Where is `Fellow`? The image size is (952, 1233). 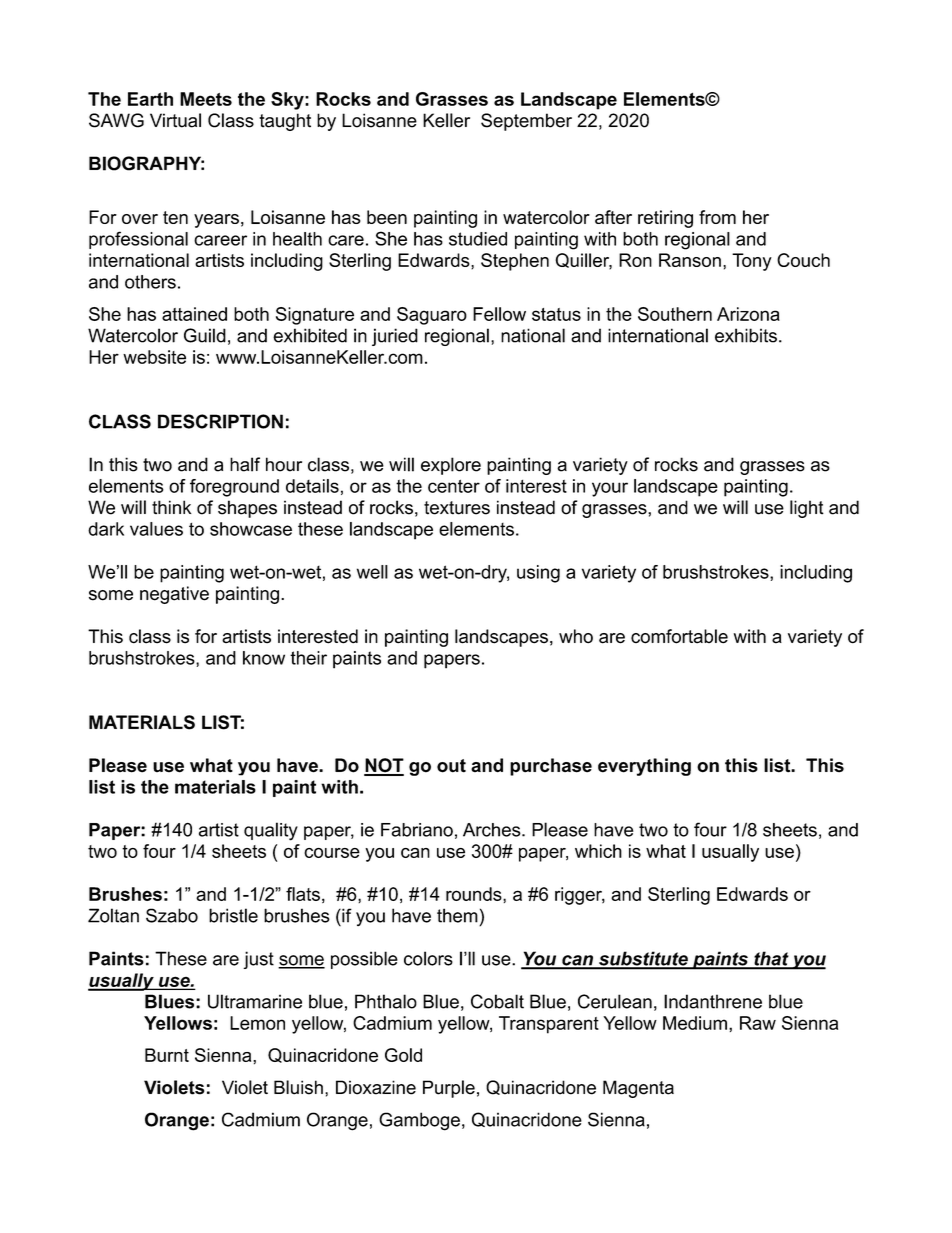 Fellow is located at coordinates (499, 314).
